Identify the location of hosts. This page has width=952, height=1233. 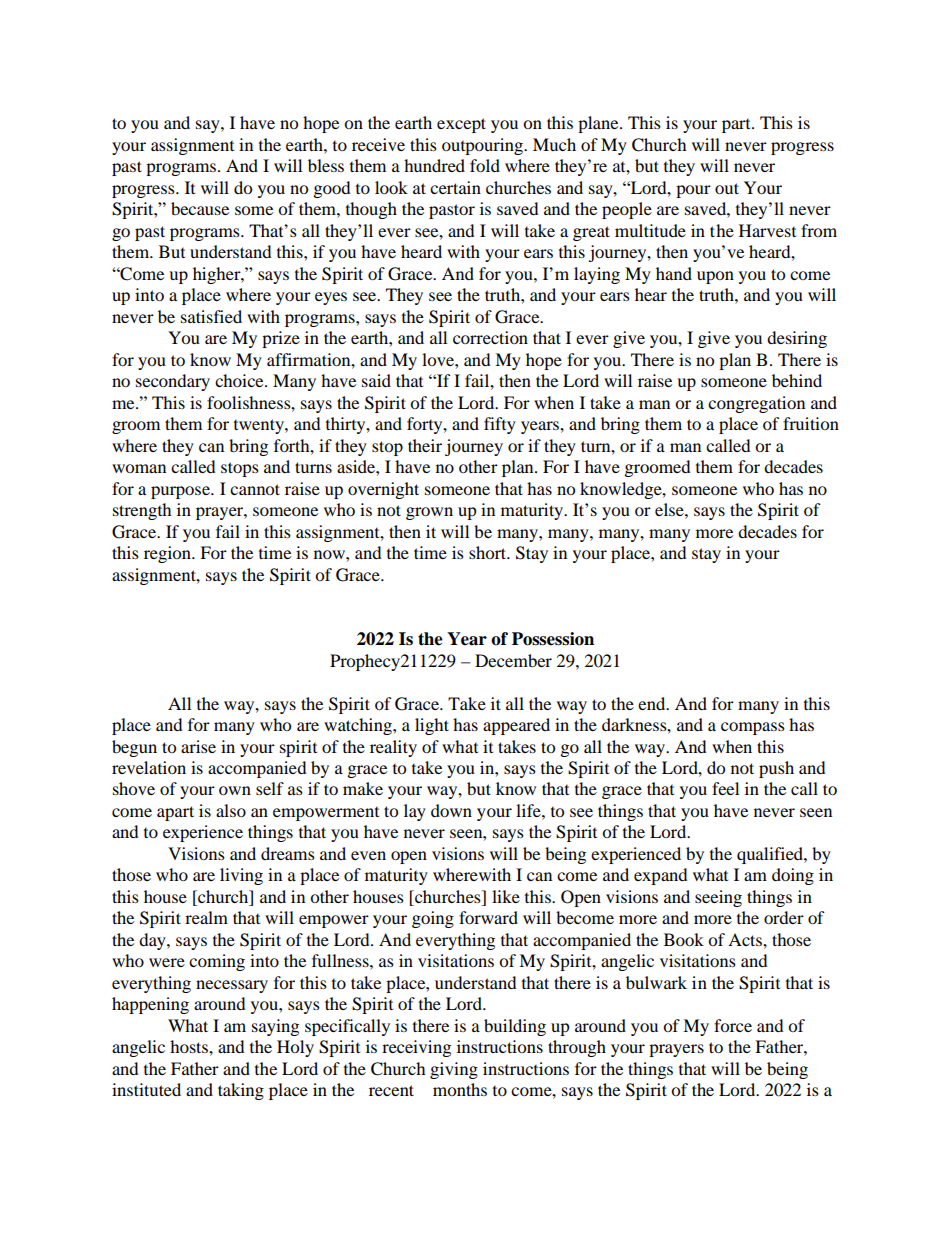
(190, 1046).
